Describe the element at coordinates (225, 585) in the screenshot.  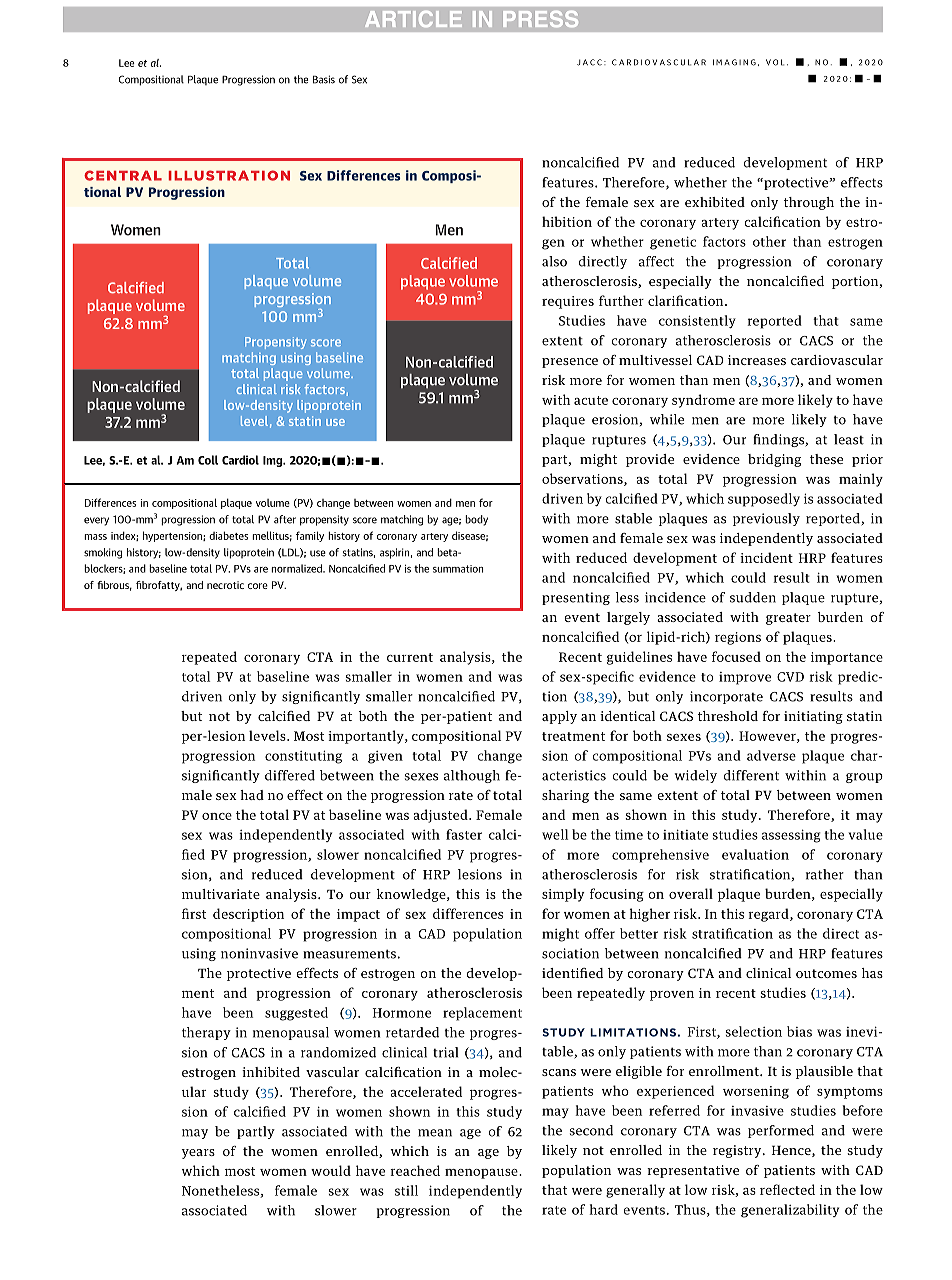
I see `necrotic` at that location.
